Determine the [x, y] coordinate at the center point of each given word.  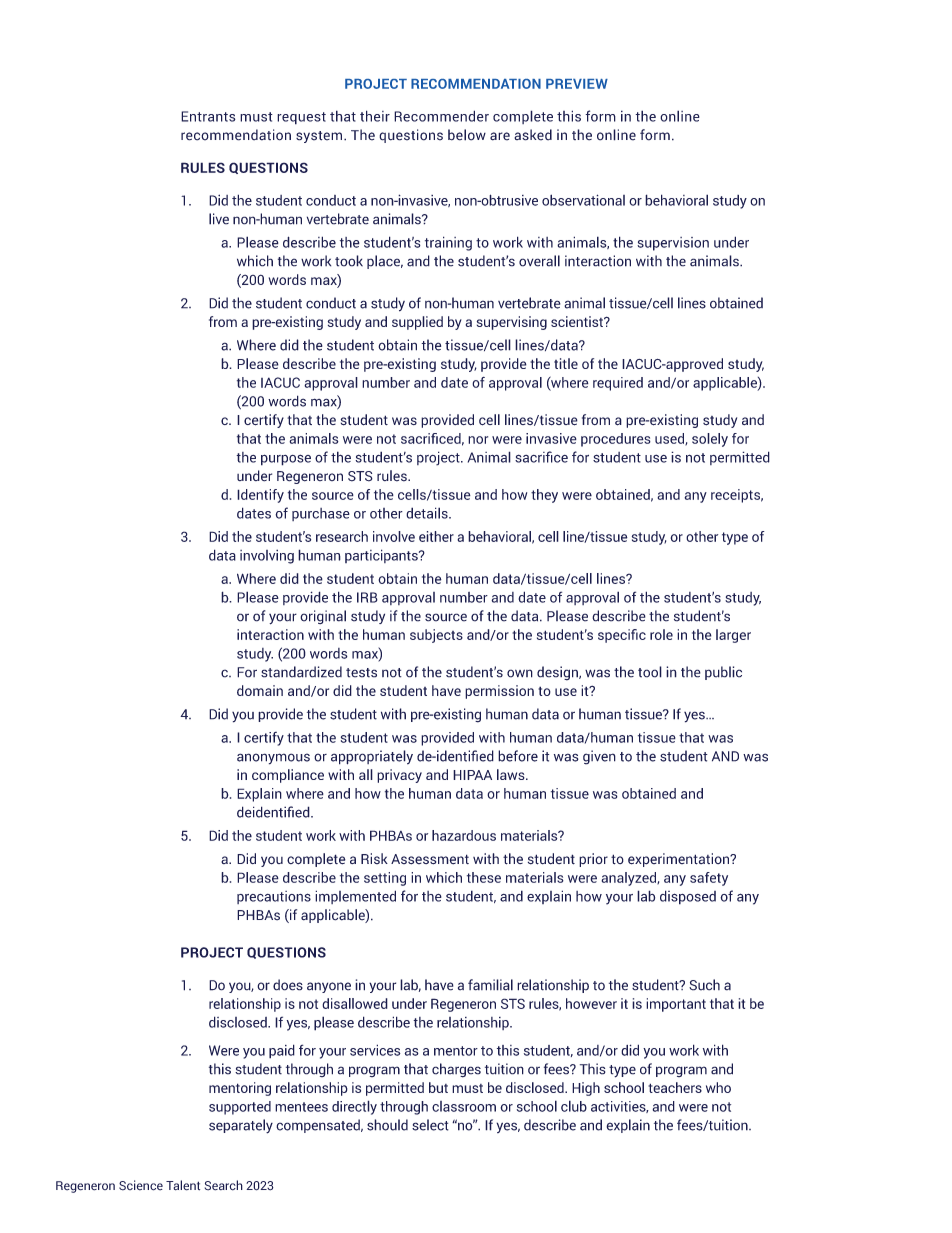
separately [241, 1126]
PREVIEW [577, 84]
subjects [436, 636]
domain [260, 690]
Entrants [208, 116]
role [661, 634]
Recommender [441, 116]
